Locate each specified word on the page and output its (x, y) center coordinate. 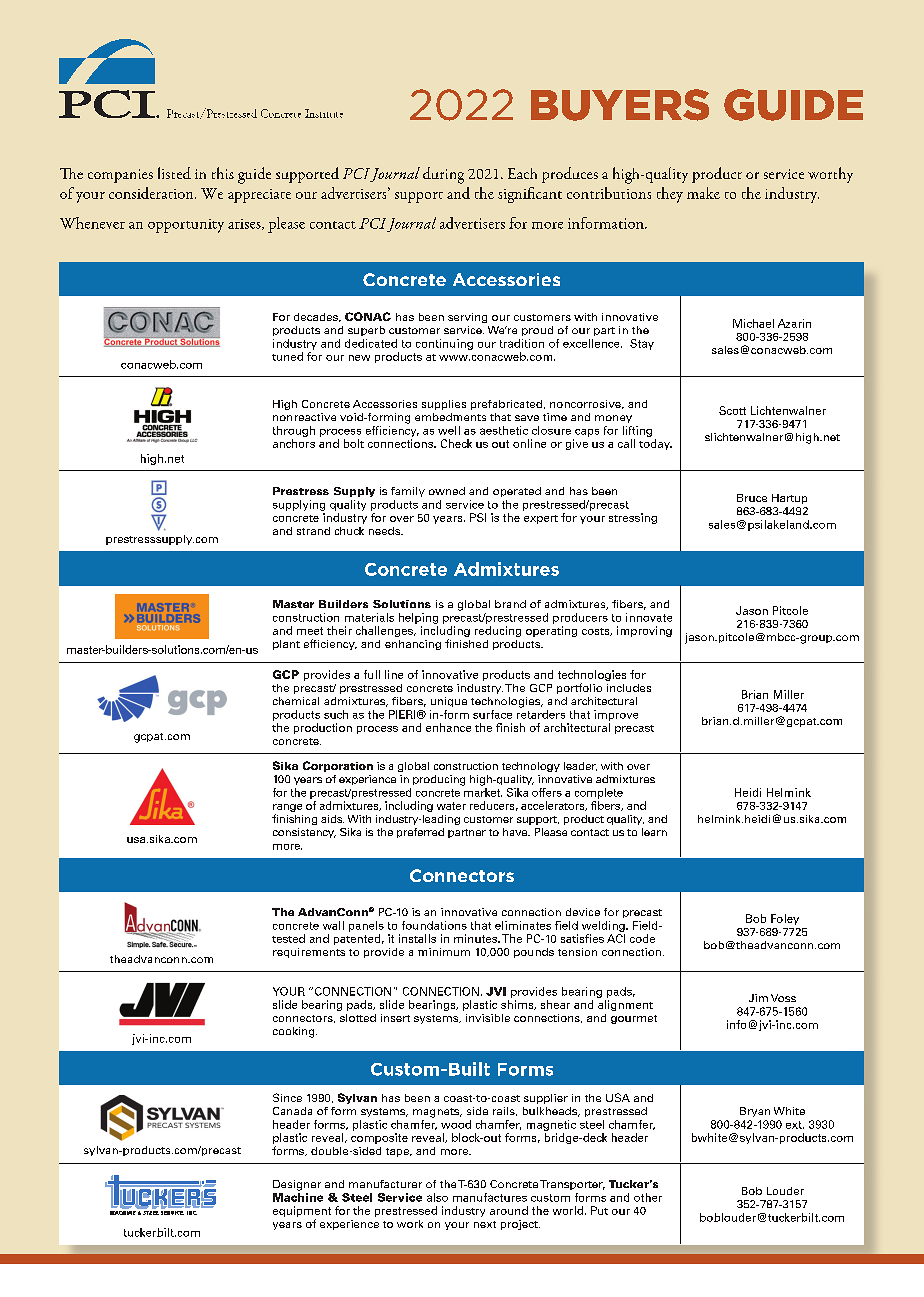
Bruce (752, 498)
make (703, 193)
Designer (297, 1185)
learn (654, 832)
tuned (287, 356)
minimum (444, 952)
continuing (444, 344)
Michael (753, 323)
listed (174, 173)
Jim (758, 998)
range (287, 808)
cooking (295, 1032)
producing (439, 780)
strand (313, 531)
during (443, 175)
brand (510, 604)
